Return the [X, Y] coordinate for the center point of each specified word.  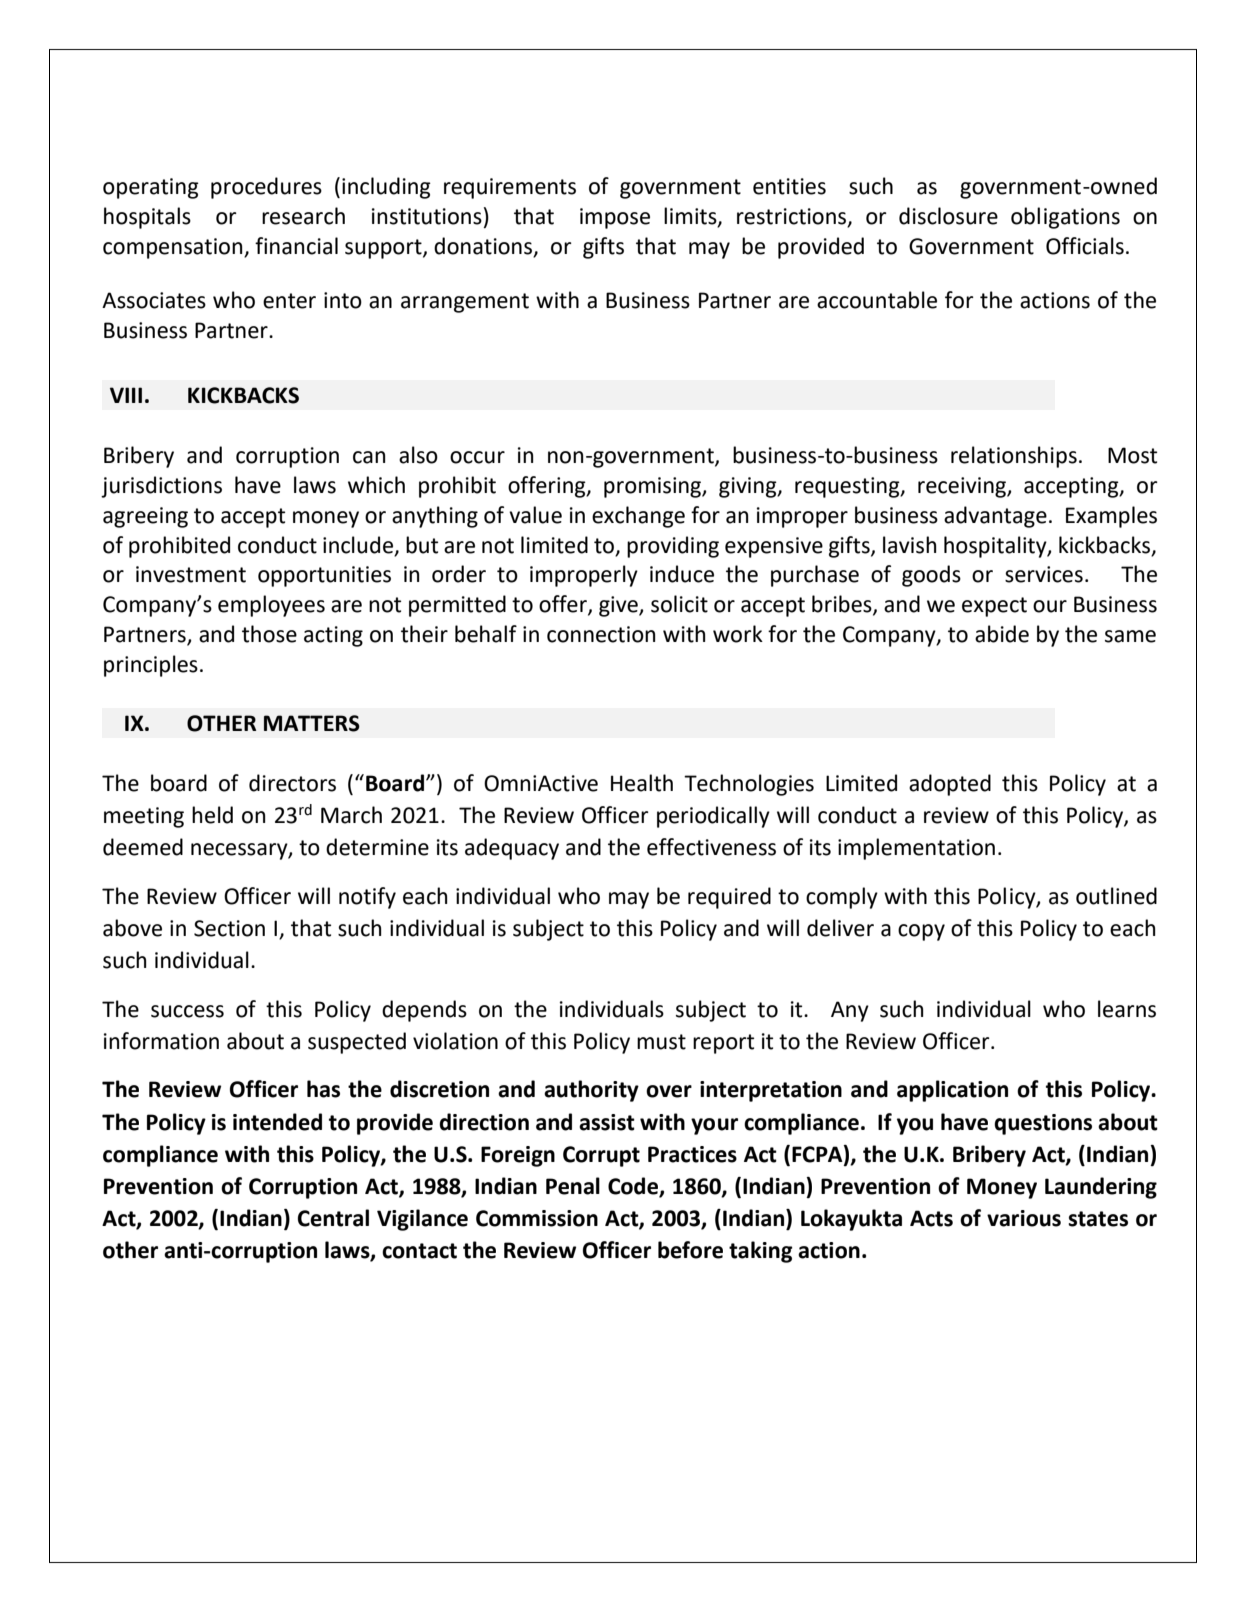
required [729, 898]
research [303, 216]
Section [229, 928]
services [1044, 574]
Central [333, 1218]
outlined [1116, 896]
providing [673, 547]
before [690, 1250]
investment [191, 574]
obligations [1065, 218]
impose [615, 218]
